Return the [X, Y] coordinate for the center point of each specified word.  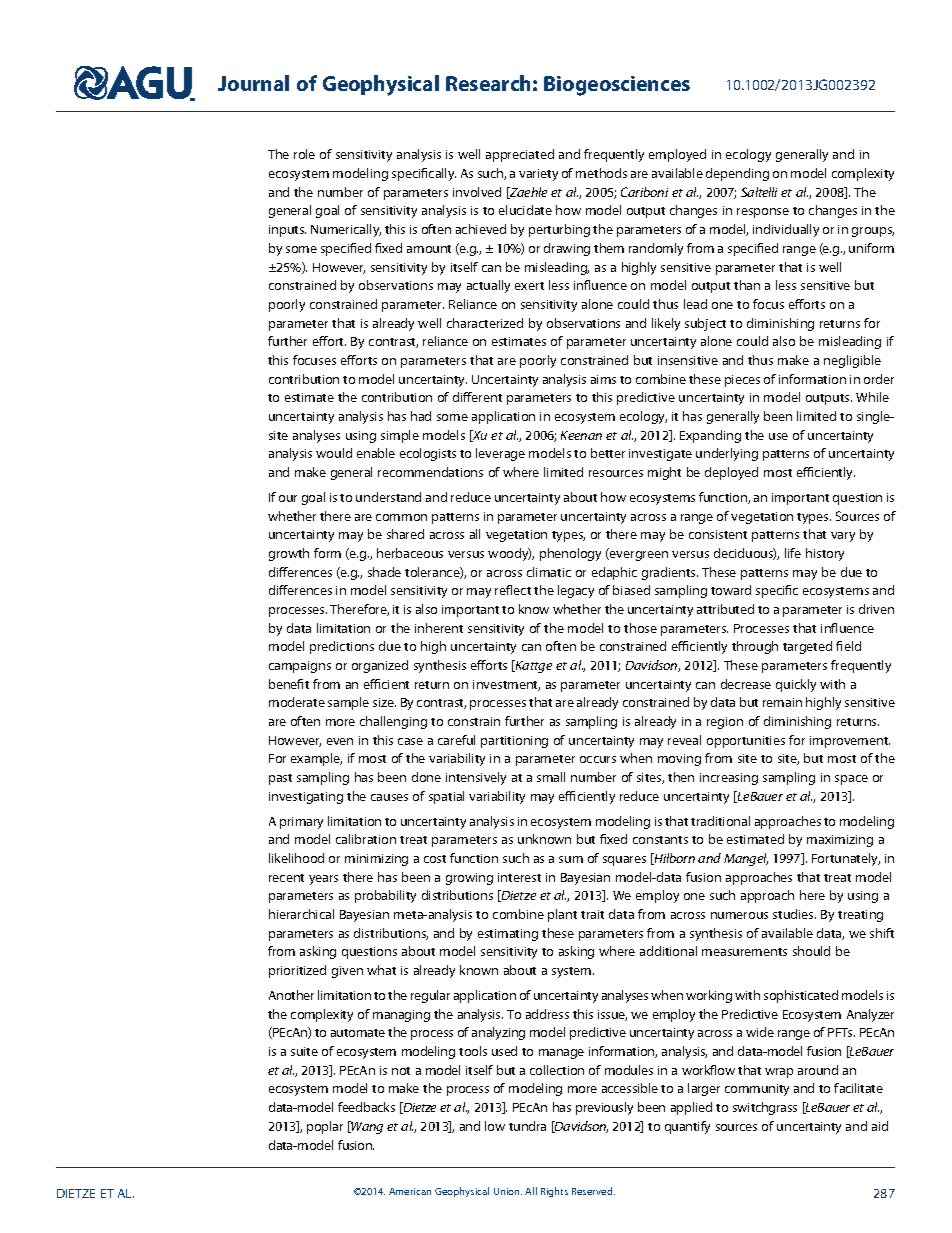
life [793, 553]
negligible [852, 361]
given [347, 972]
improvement [850, 742]
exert [529, 286]
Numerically [346, 230]
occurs [598, 759]
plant [562, 915]
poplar [325, 1127]
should [811, 951]
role [304, 154]
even [340, 741]
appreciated [520, 155]
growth [289, 554]
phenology [570, 554]
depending [737, 174]
